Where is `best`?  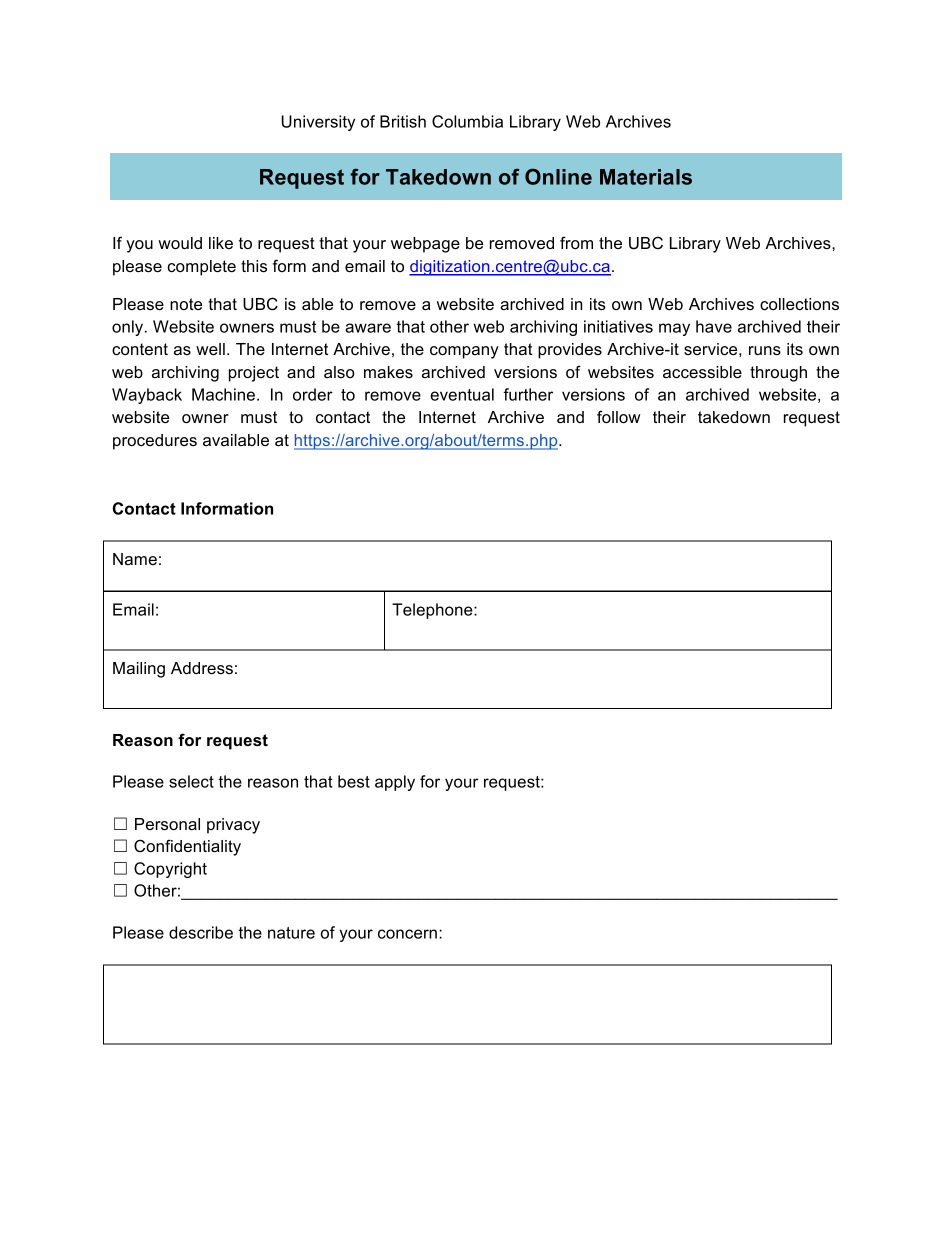
best is located at coordinates (354, 781).
